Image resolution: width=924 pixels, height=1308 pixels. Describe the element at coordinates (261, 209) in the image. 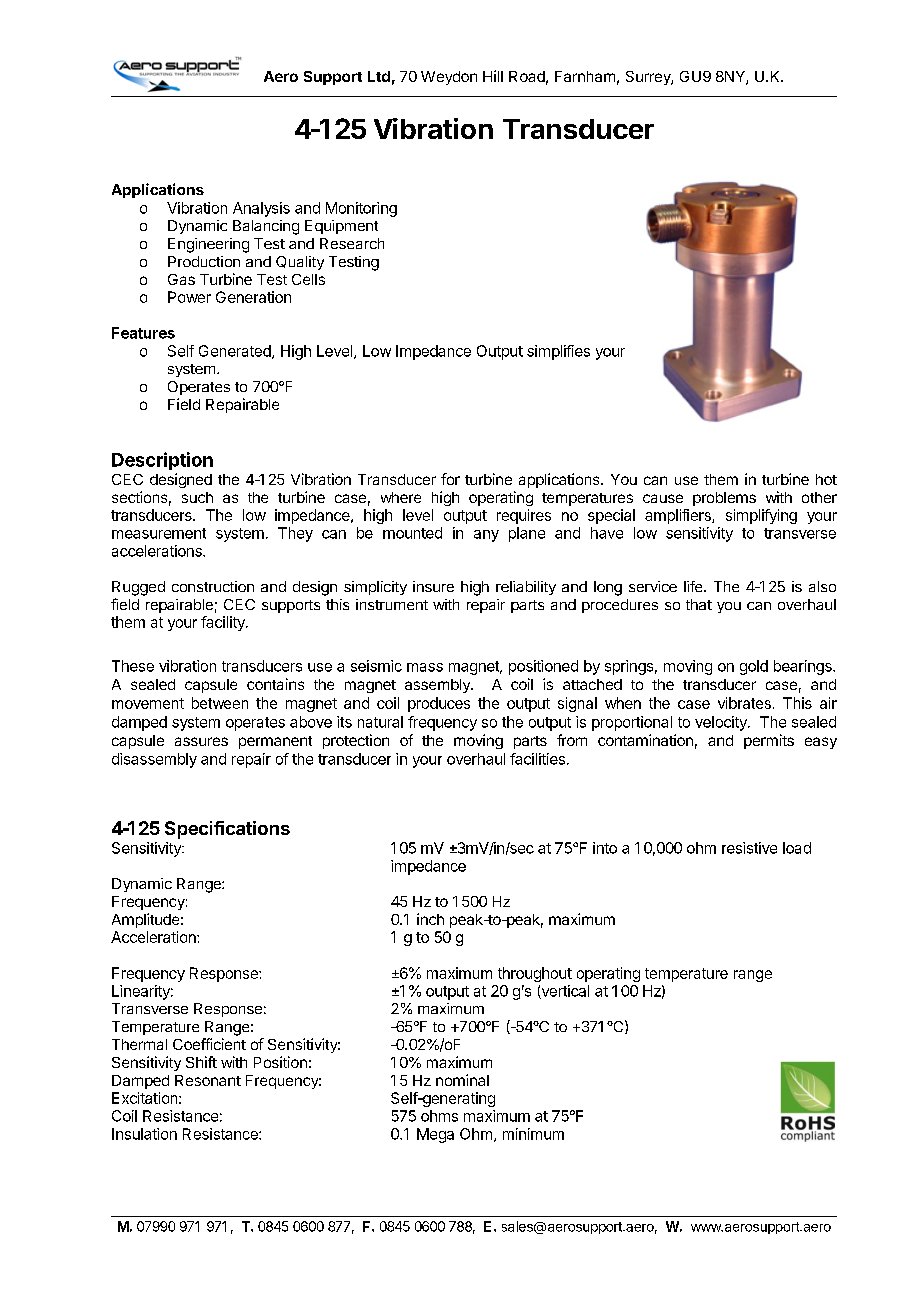

I see `Analysis` at that location.
